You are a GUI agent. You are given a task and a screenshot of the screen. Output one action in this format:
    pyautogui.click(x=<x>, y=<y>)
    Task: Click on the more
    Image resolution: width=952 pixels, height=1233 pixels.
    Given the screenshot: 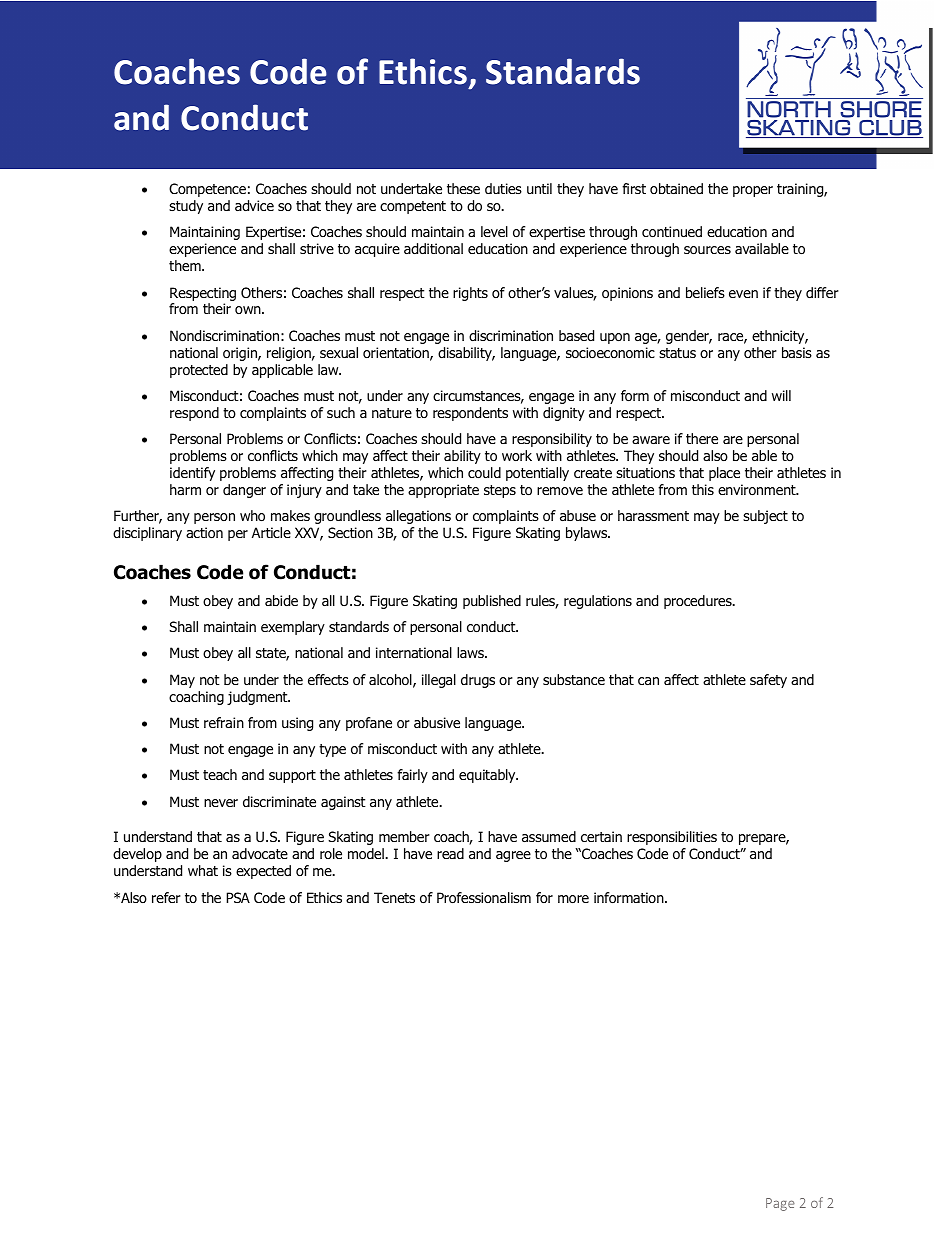 What is the action you would take?
    pyautogui.click(x=573, y=899)
